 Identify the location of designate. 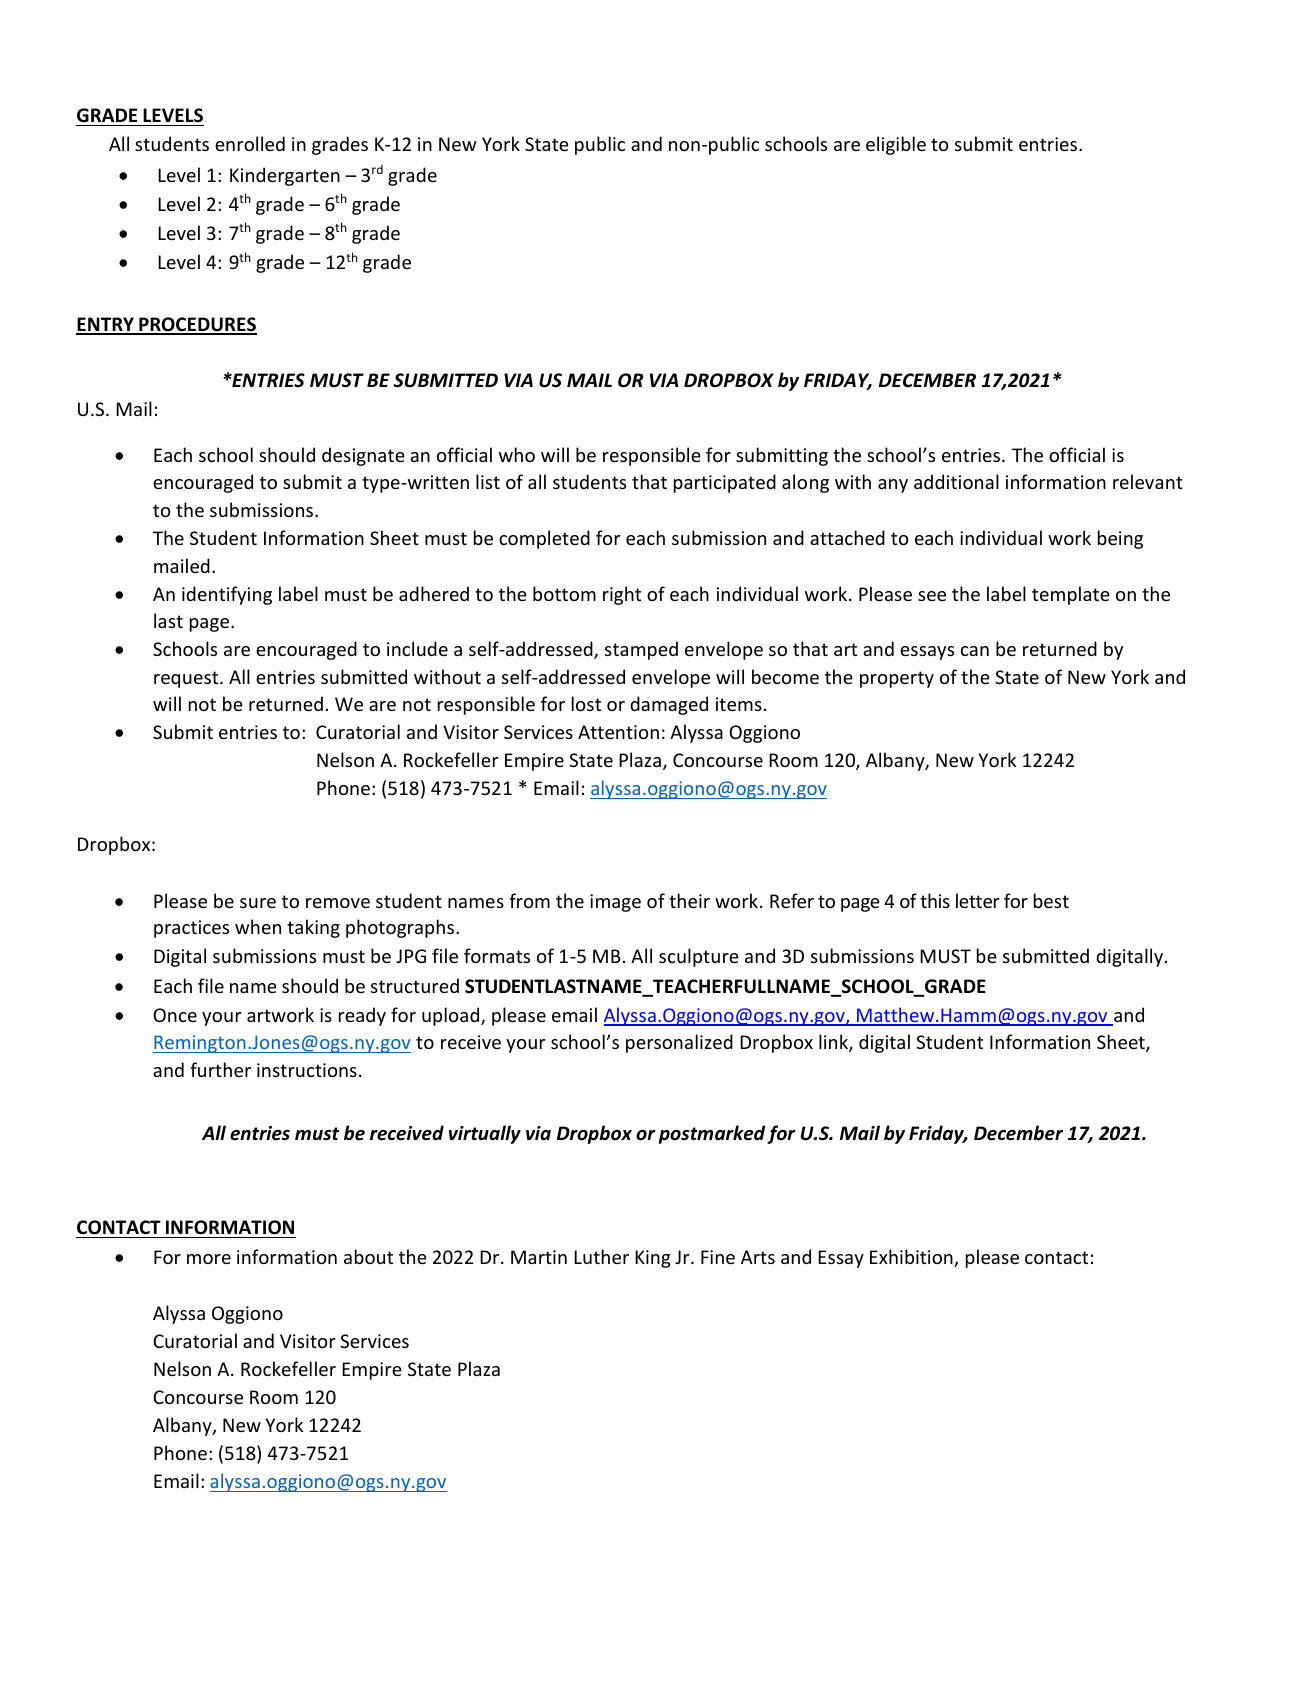
(363, 456).
